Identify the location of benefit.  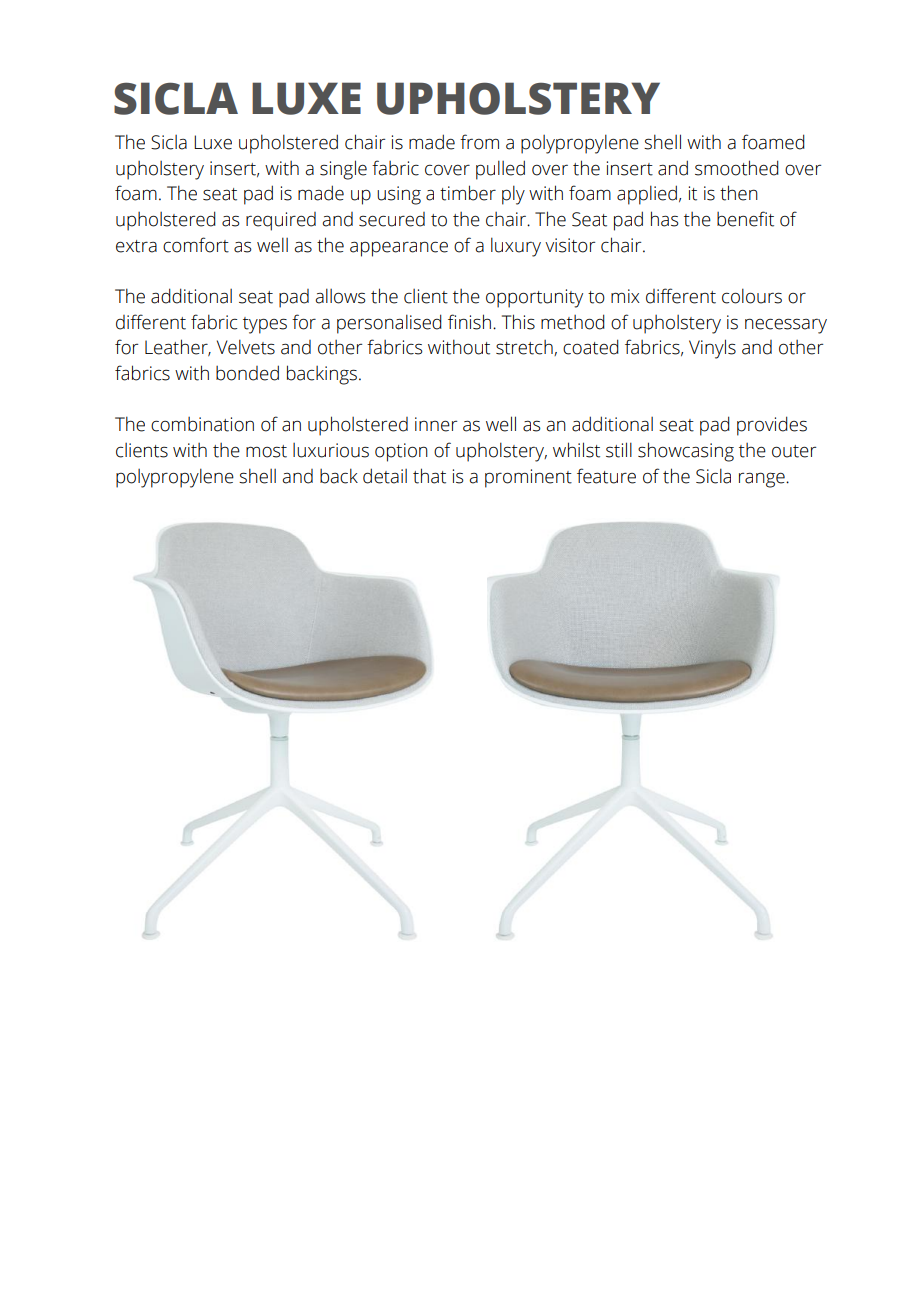
(745, 219).
